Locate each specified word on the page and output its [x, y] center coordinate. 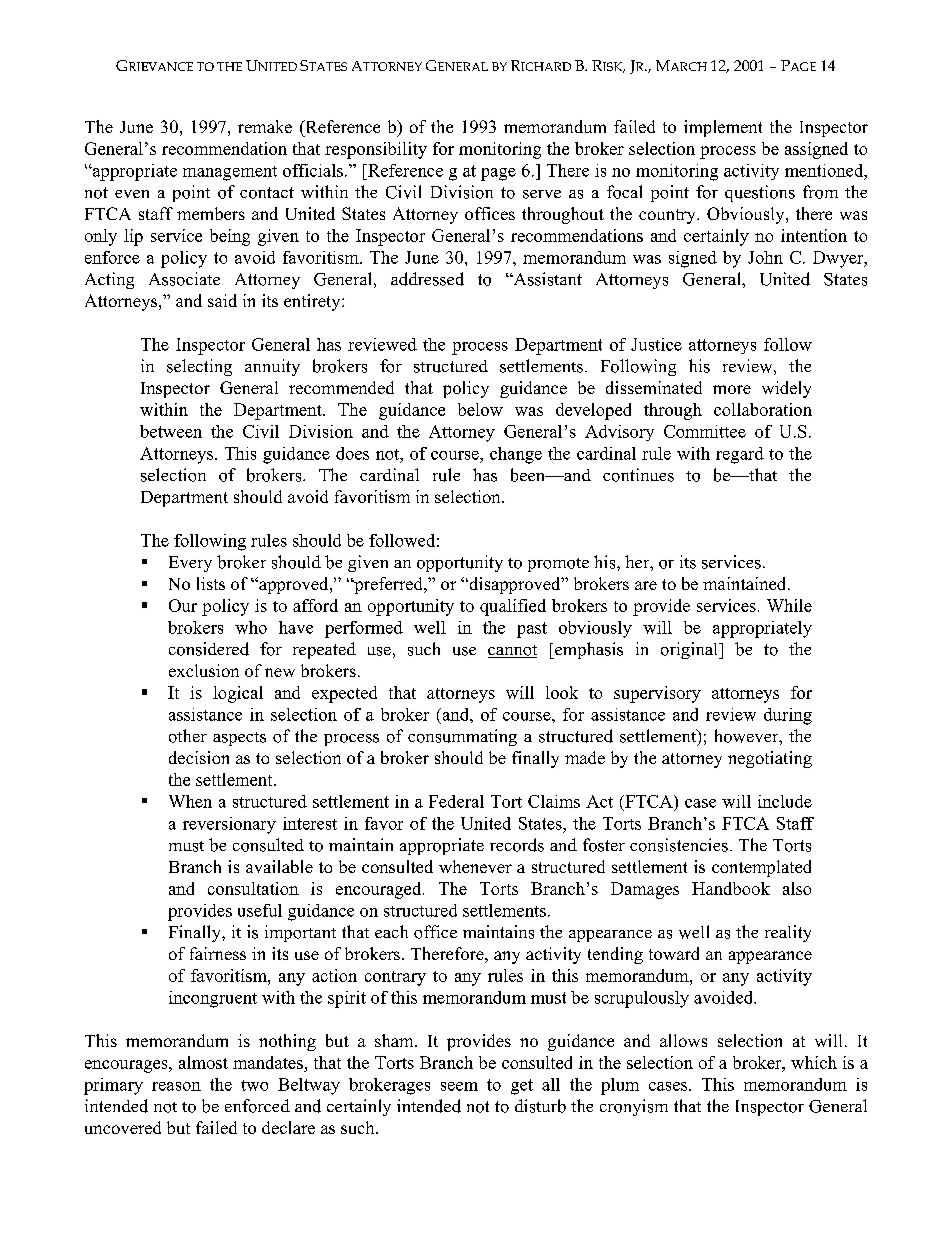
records [517, 845]
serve [542, 194]
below [480, 409]
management [230, 173]
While [789, 605]
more [732, 389]
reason [176, 1086]
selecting [199, 367]
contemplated [761, 868]
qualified [513, 607]
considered [209, 649]
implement [723, 128]
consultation [253, 888]
